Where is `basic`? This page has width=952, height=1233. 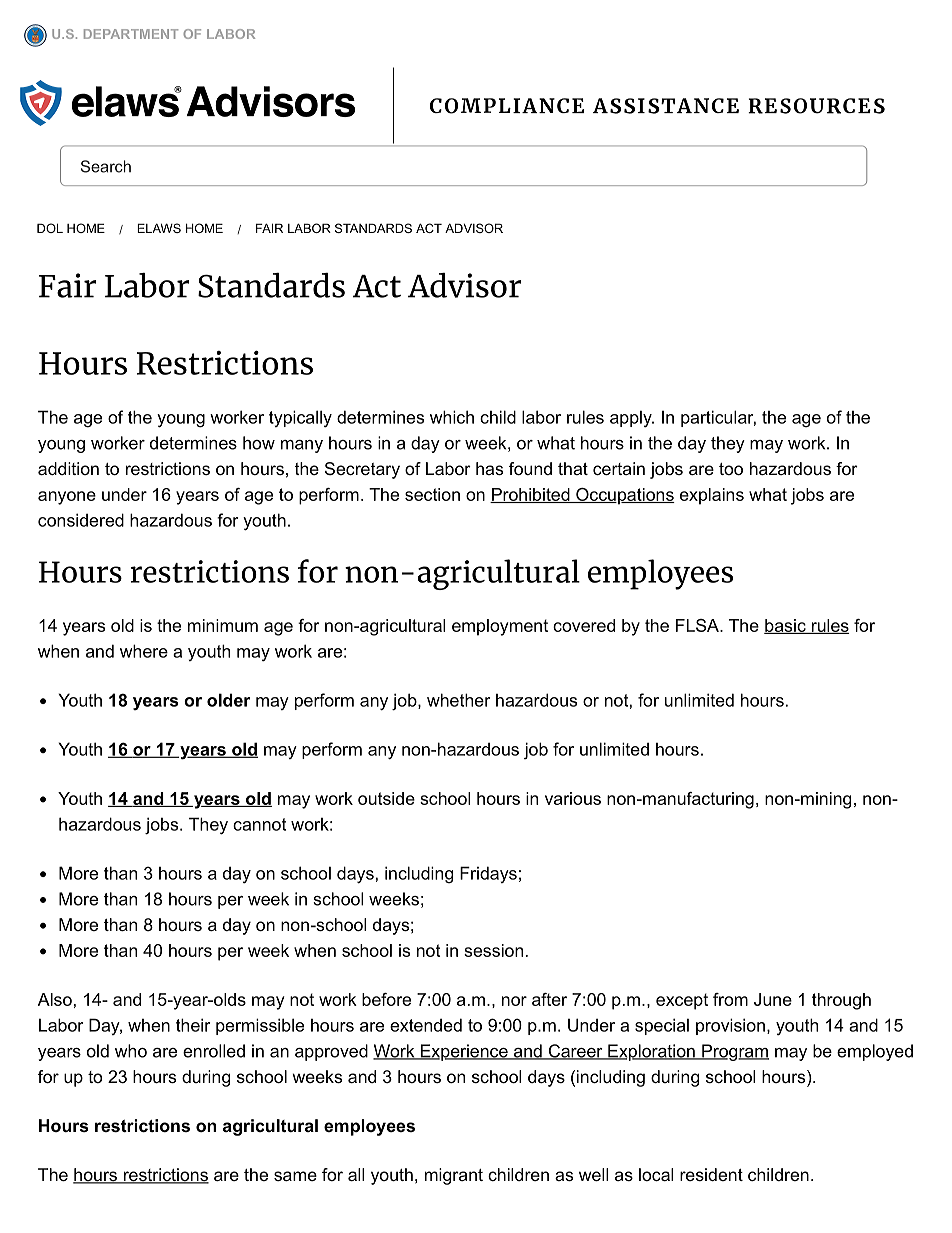 basic is located at coordinates (786, 626).
